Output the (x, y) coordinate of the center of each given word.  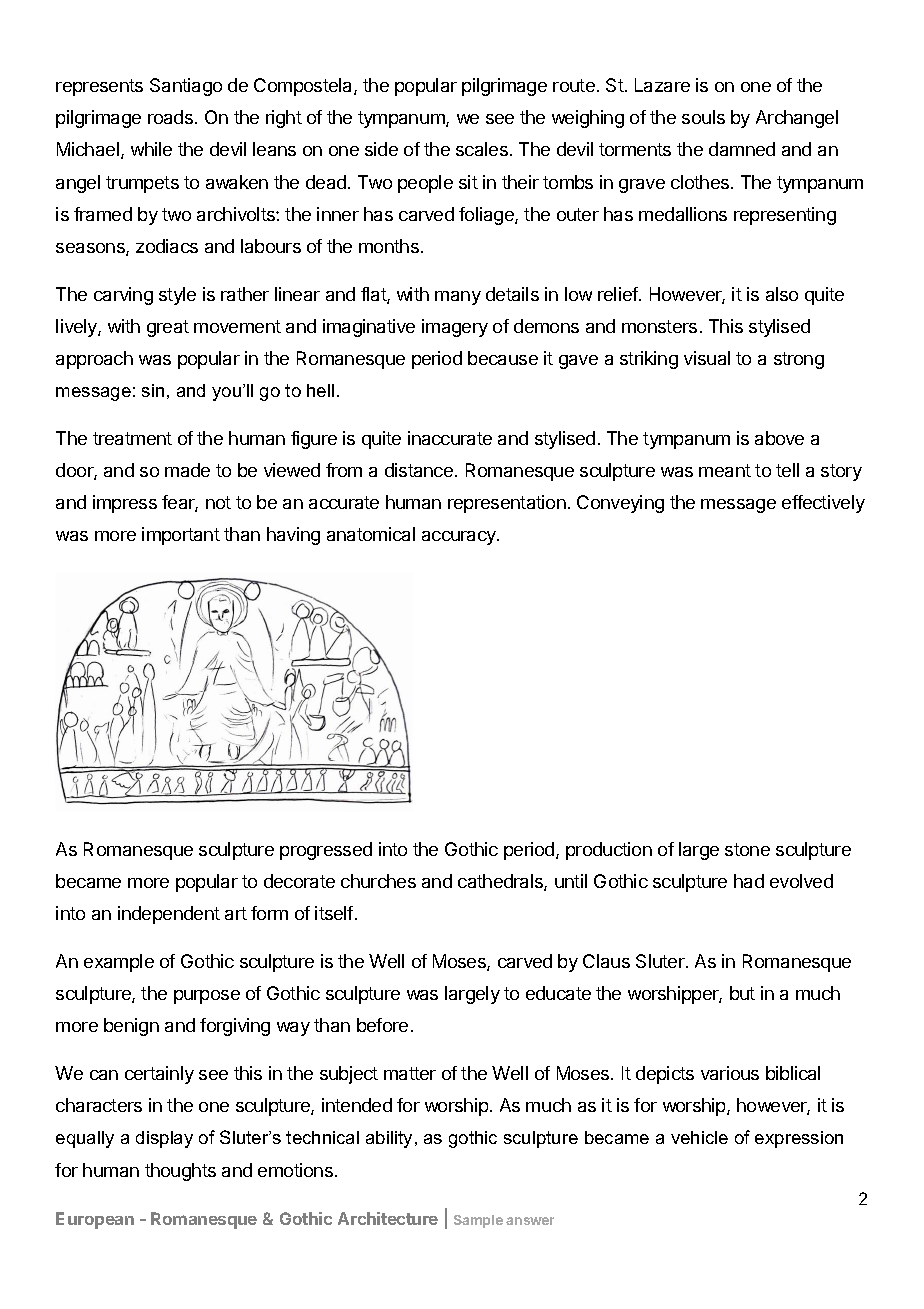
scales (482, 149)
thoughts (180, 1172)
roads (170, 117)
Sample (478, 1221)
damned (742, 149)
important (181, 536)
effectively (823, 504)
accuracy (460, 538)
